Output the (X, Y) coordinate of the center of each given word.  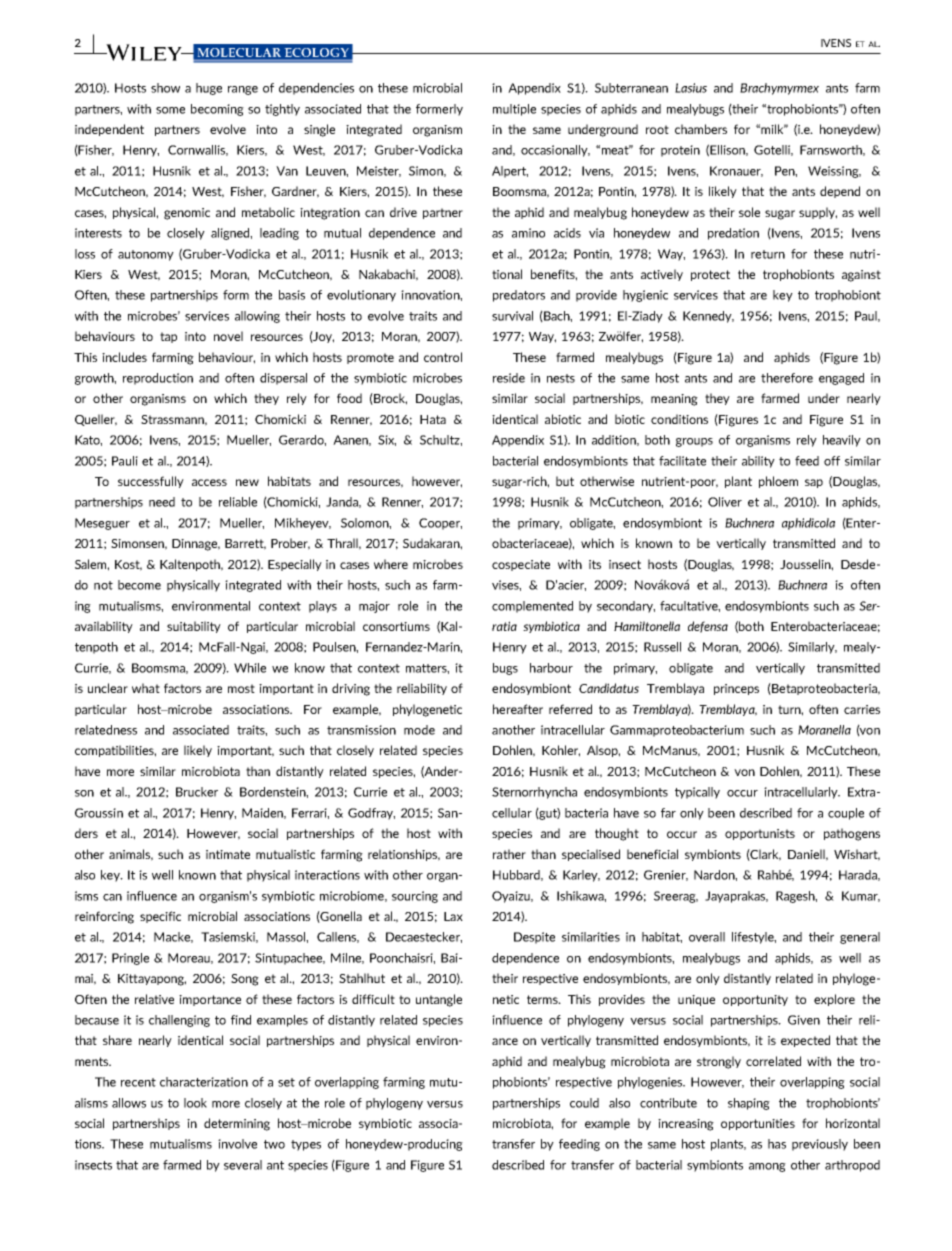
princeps (736, 689)
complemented (532, 607)
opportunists (760, 834)
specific (160, 917)
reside (509, 378)
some (170, 110)
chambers (701, 129)
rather (509, 854)
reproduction (158, 379)
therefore (787, 378)
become (139, 585)
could (584, 1103)
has (777, 1144)
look (195, 1103)
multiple (514, 110)
